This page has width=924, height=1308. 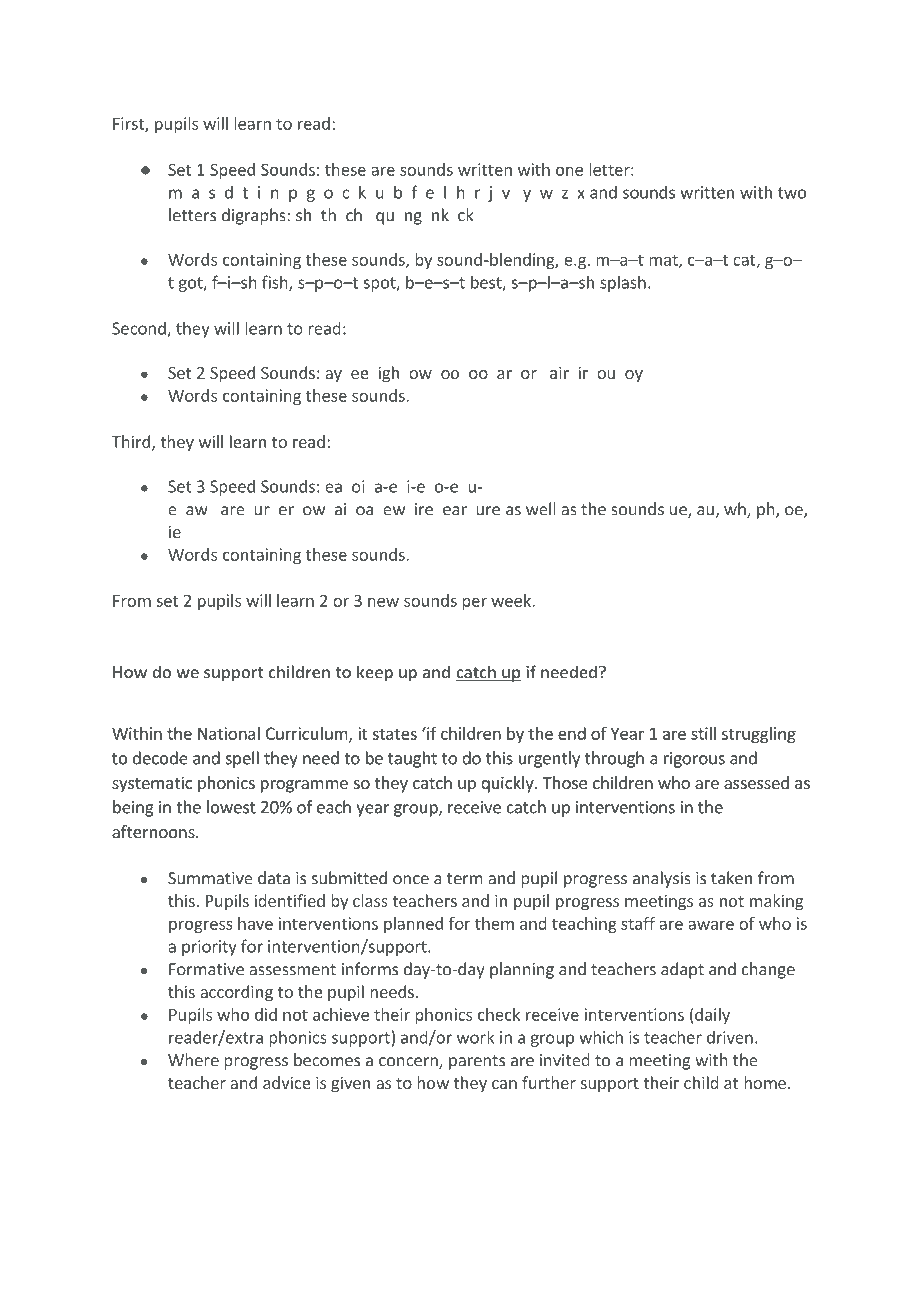 I want to click on one, so click(x=569, y=171).
